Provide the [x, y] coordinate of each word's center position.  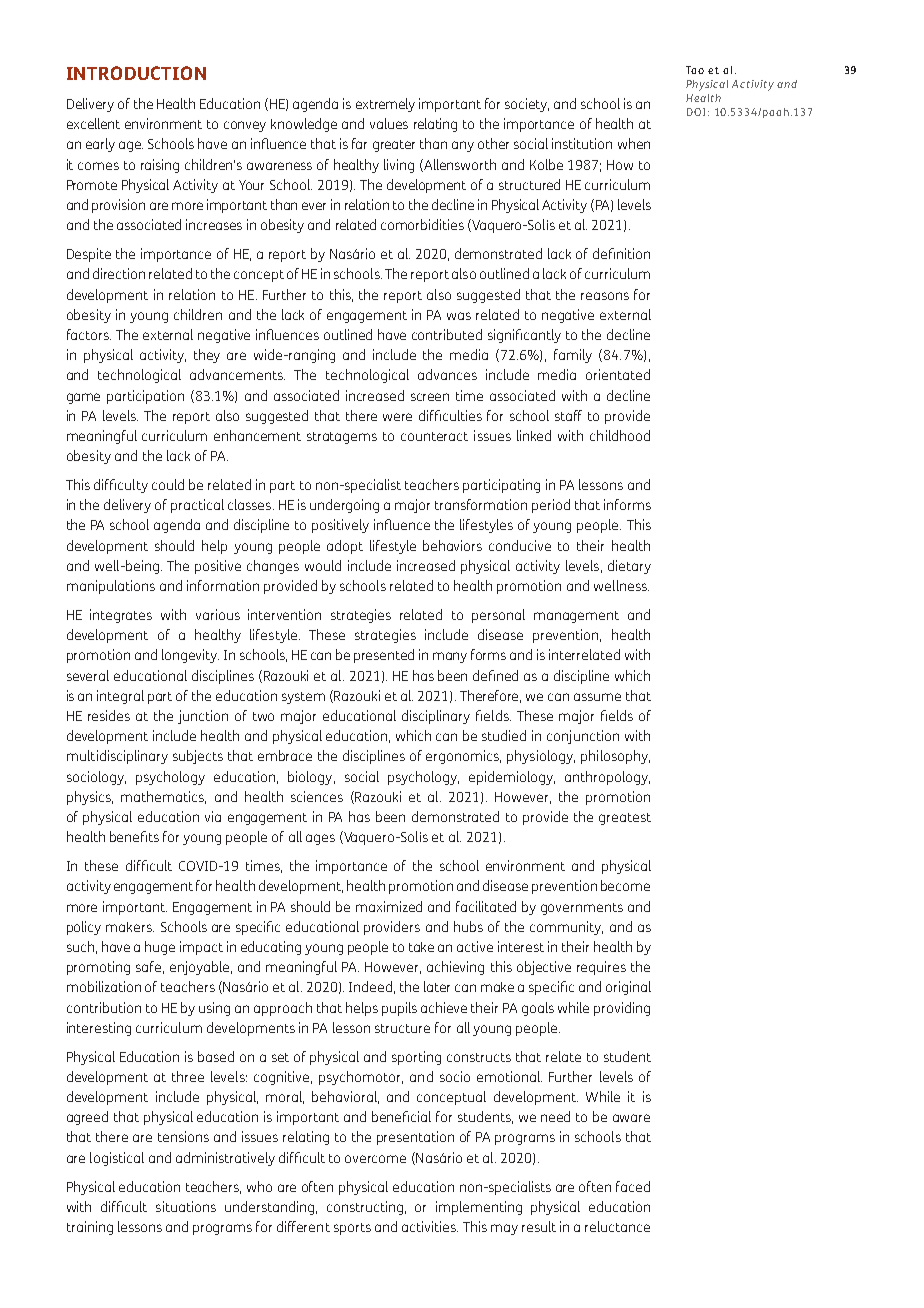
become [625, 885]
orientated [618, 374]
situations [186, 1206]
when [634, 143]
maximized [389, 906]
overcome [375, 1159]
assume [597, 697]
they [207, 356]
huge [160, 948]
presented [384, 656]
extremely [385, 105]
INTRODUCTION [136, 73]
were [397, 417]
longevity [190, 656]
